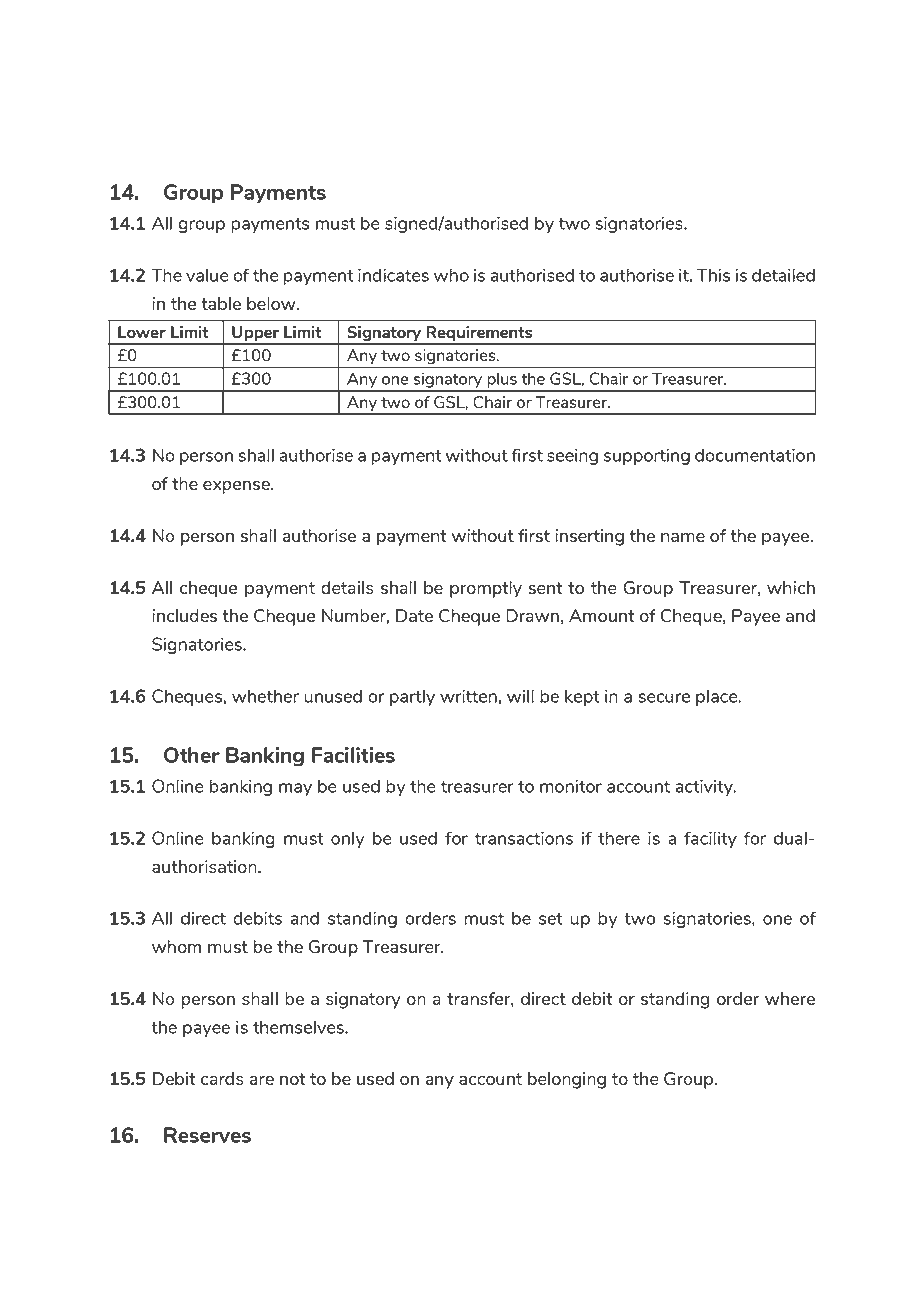 The height and width of the screenshot is (1308, 924). I want to click on may, so click(295, 789).
